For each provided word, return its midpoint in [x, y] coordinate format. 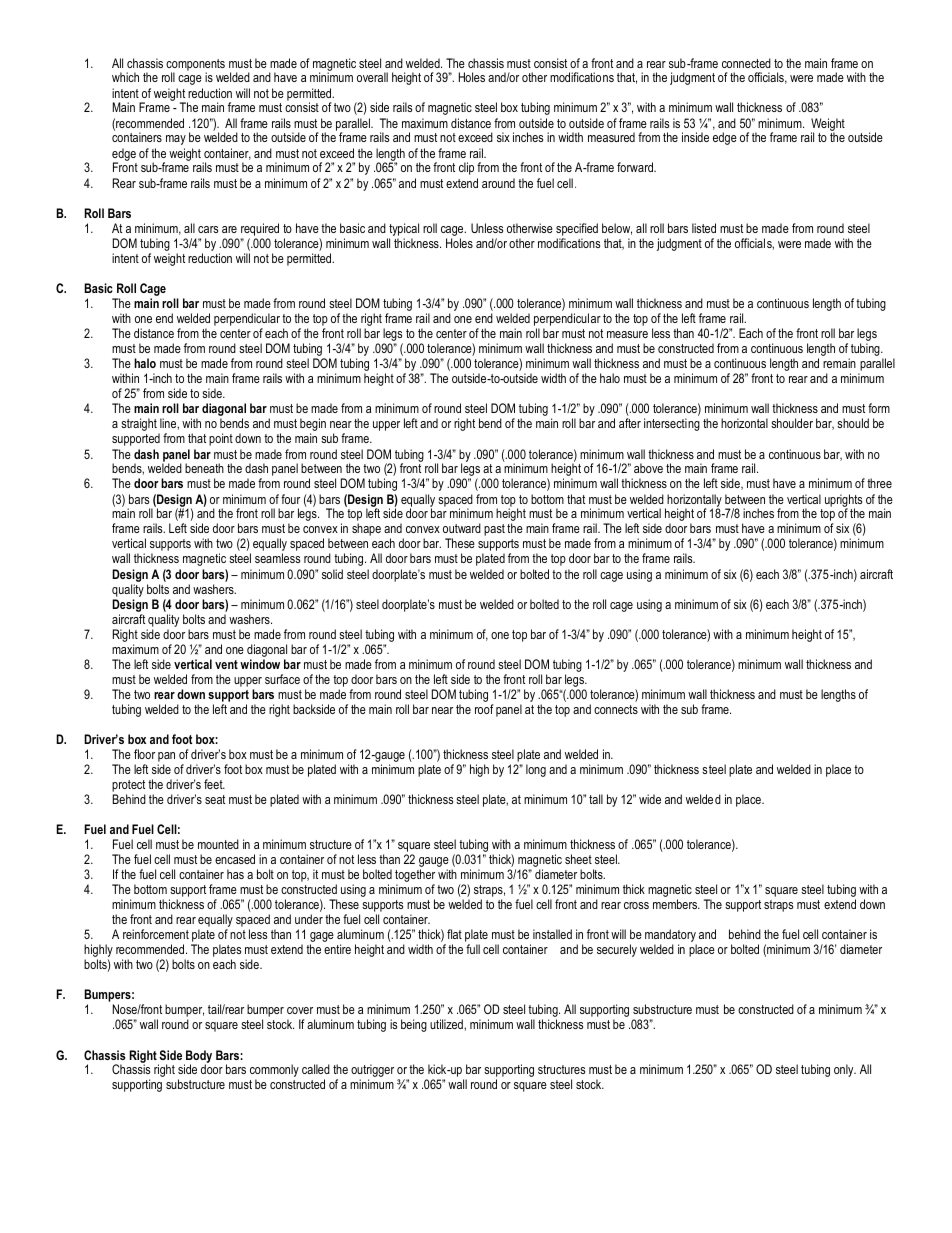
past [494, 530]
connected [746, 63]
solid [332, 574]
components [195, 66]
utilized [447, 1024]
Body [198, 1057]
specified [577, 229]
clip [466, 168]
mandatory [671, 937]
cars [208, 229]
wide [650, 799]
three [879, 483]
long [536, 770]
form [879, 408]
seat [215, 799]
